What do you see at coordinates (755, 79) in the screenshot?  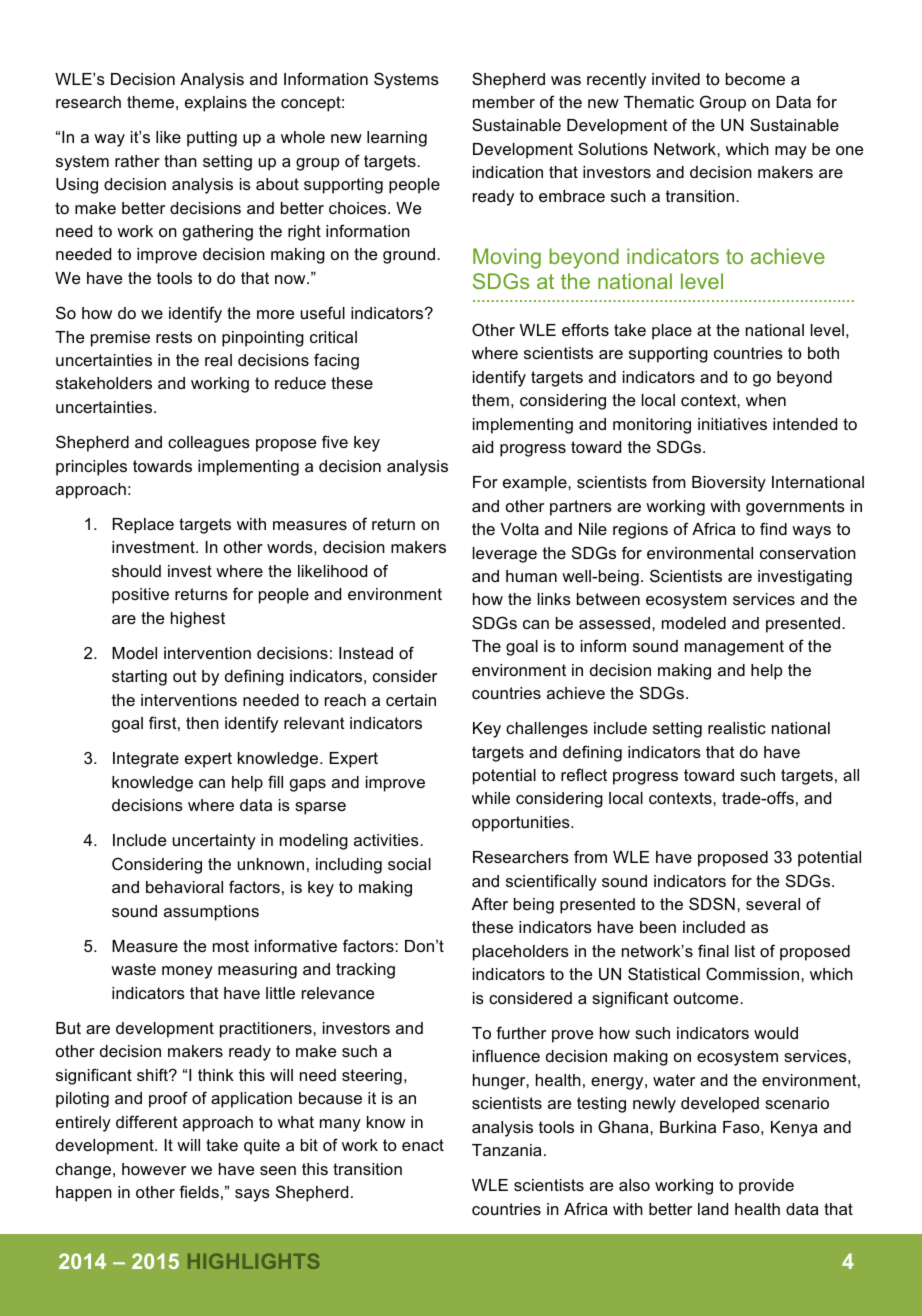 I see `become` at bounding box center [755, 79].
